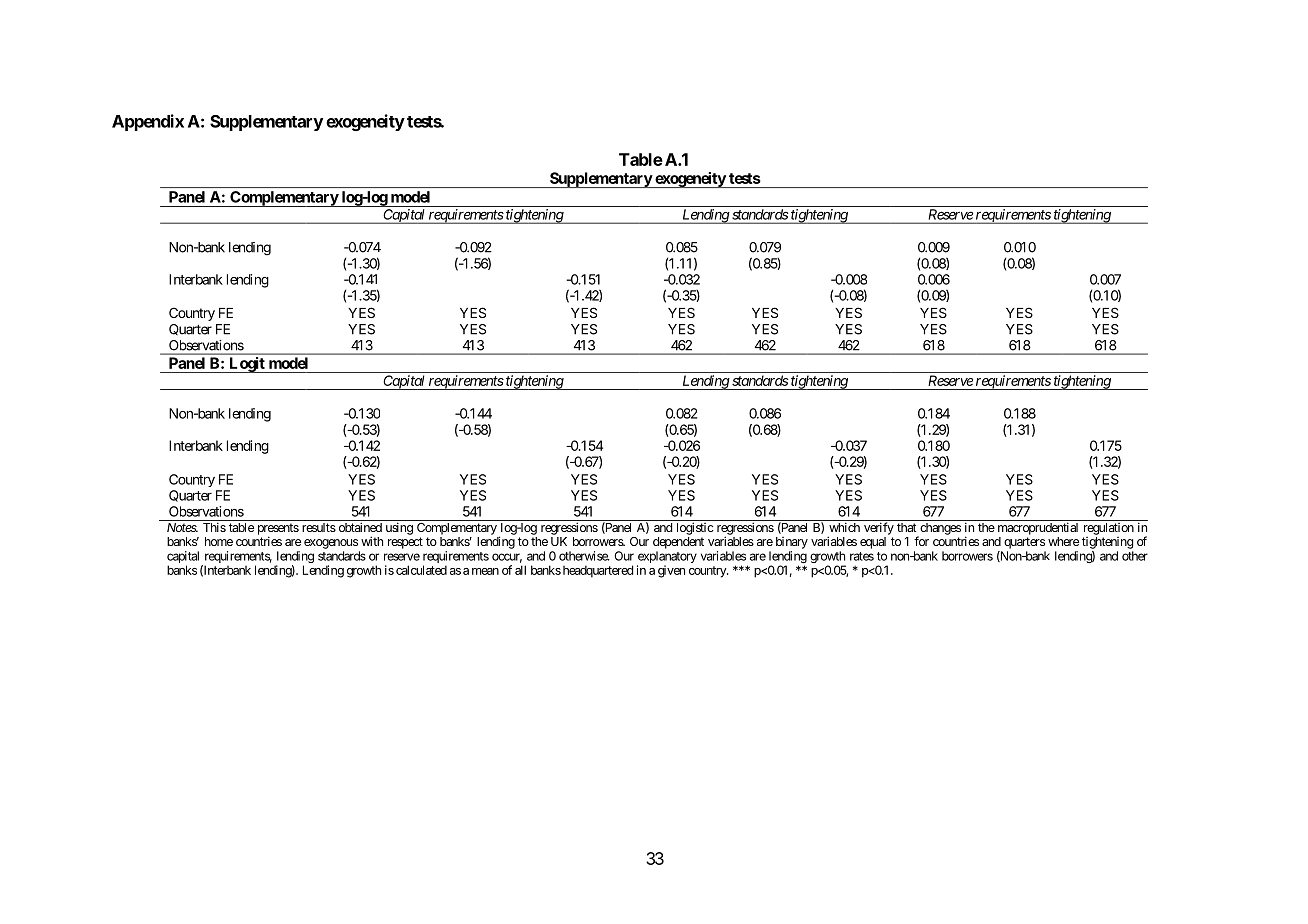 The image size is (1308, 924). What do you see at coordinates (921, 541) in the image?
I see `for` at bounding box center [921, 541].
